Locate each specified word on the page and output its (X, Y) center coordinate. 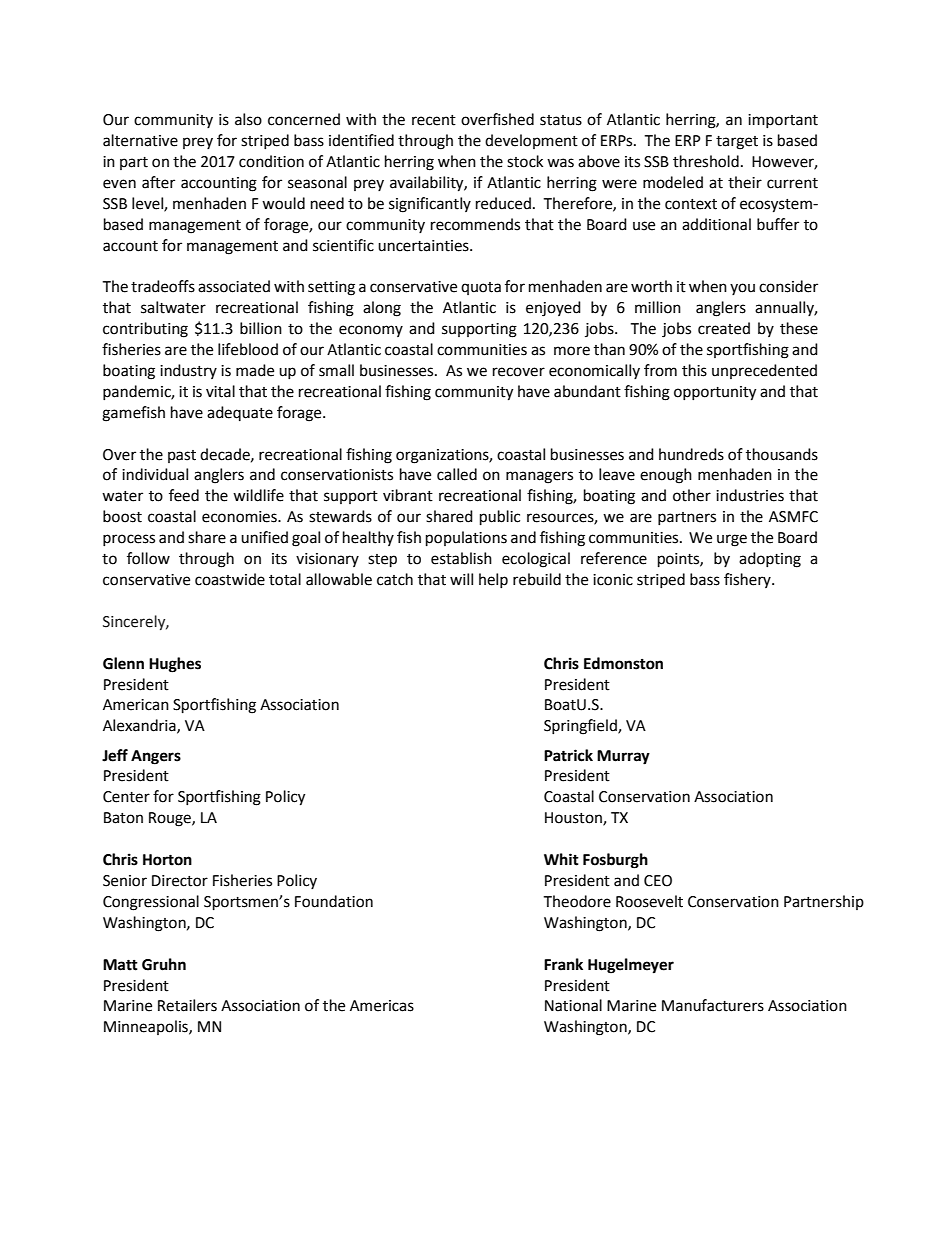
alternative (140, 140)
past (182, 456)
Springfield (581, 727)
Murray (623, 757)
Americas (382, 1006)
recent (434, 120)
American (136, 705)
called (457, 474)
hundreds (691, 454)
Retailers (187, 1005)
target (737, 143)
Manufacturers (713, 1005)
